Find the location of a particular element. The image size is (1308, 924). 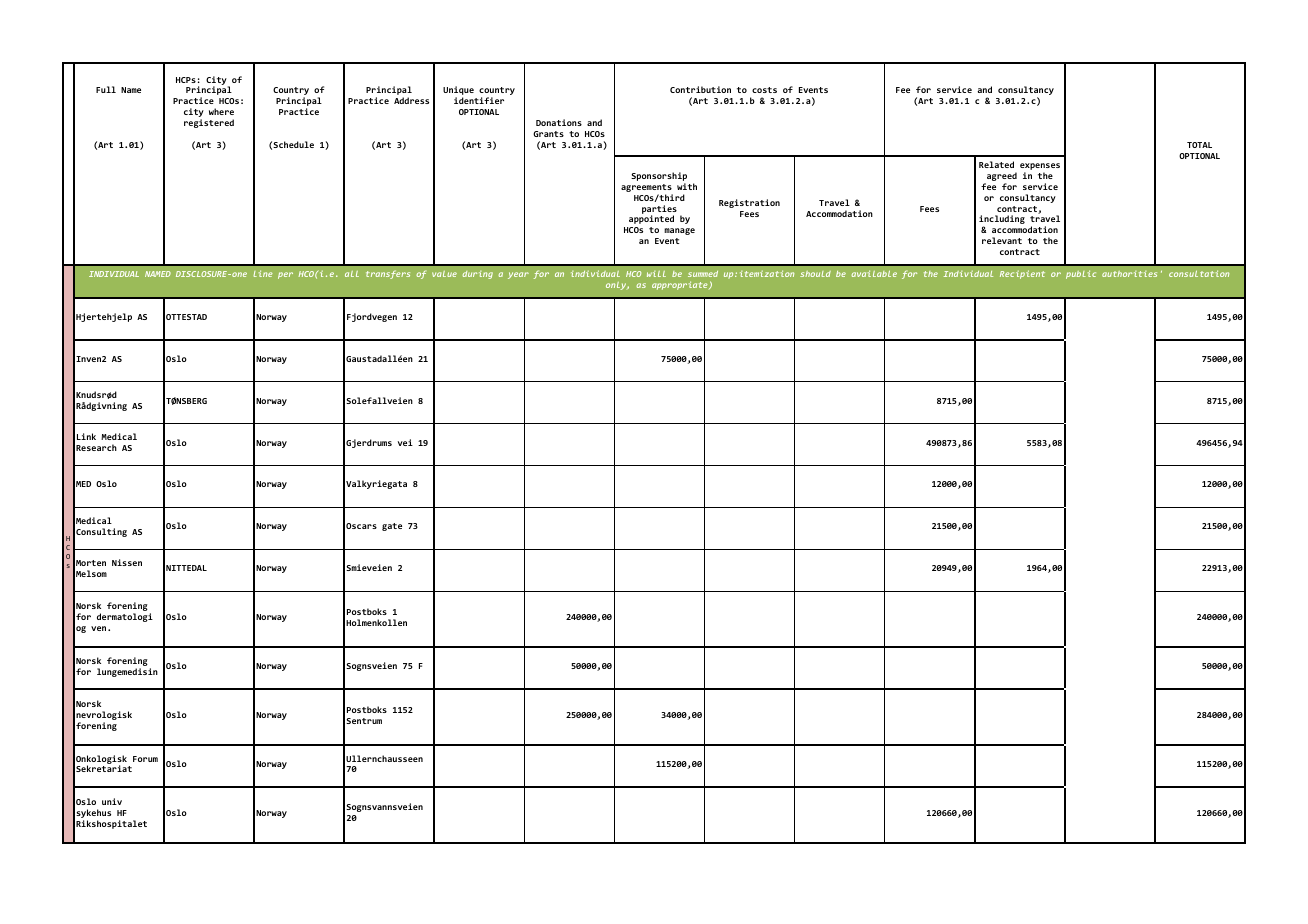

line is located at coordinates (263, 273).
